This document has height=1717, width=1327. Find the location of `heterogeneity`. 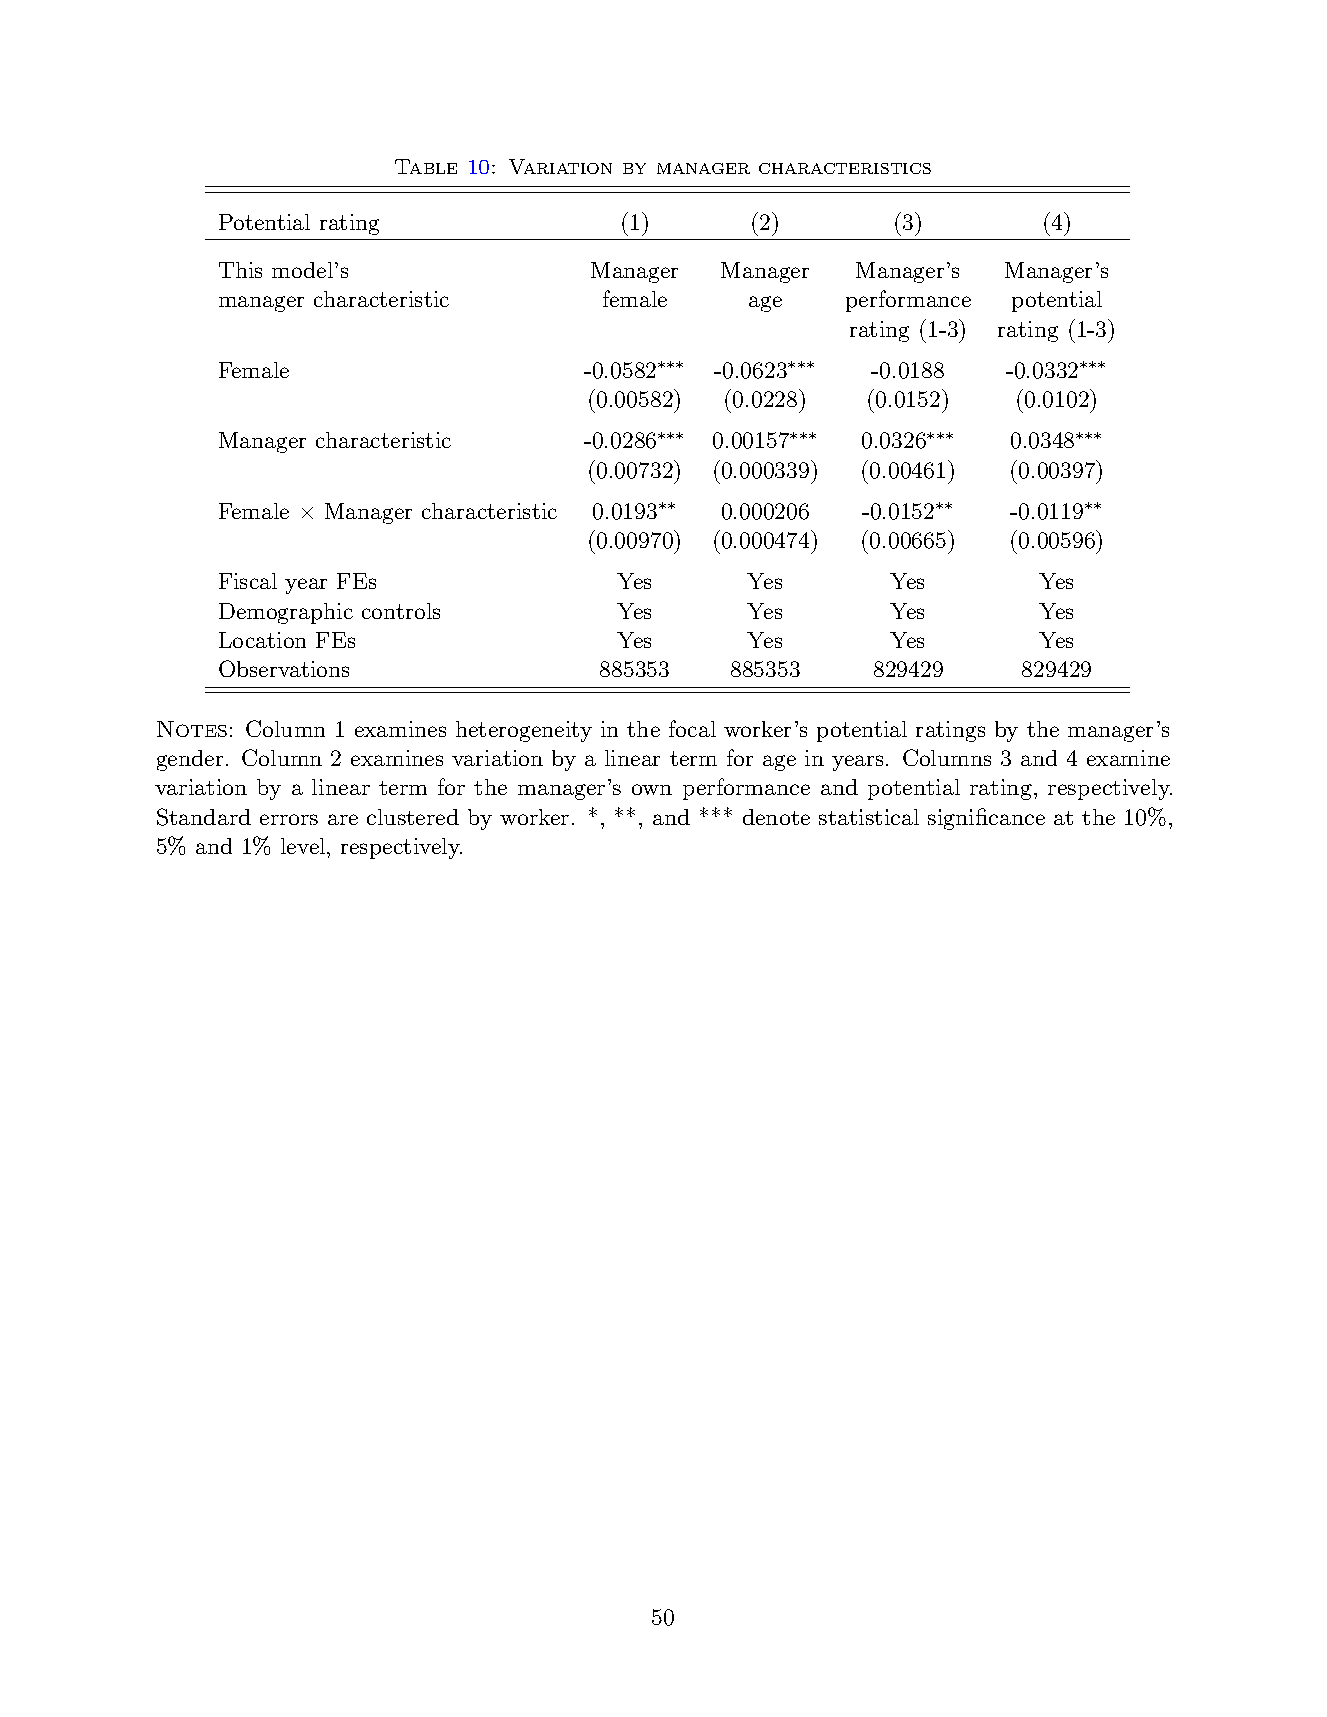

heterogeneity is located at coordinates (524, 731).
